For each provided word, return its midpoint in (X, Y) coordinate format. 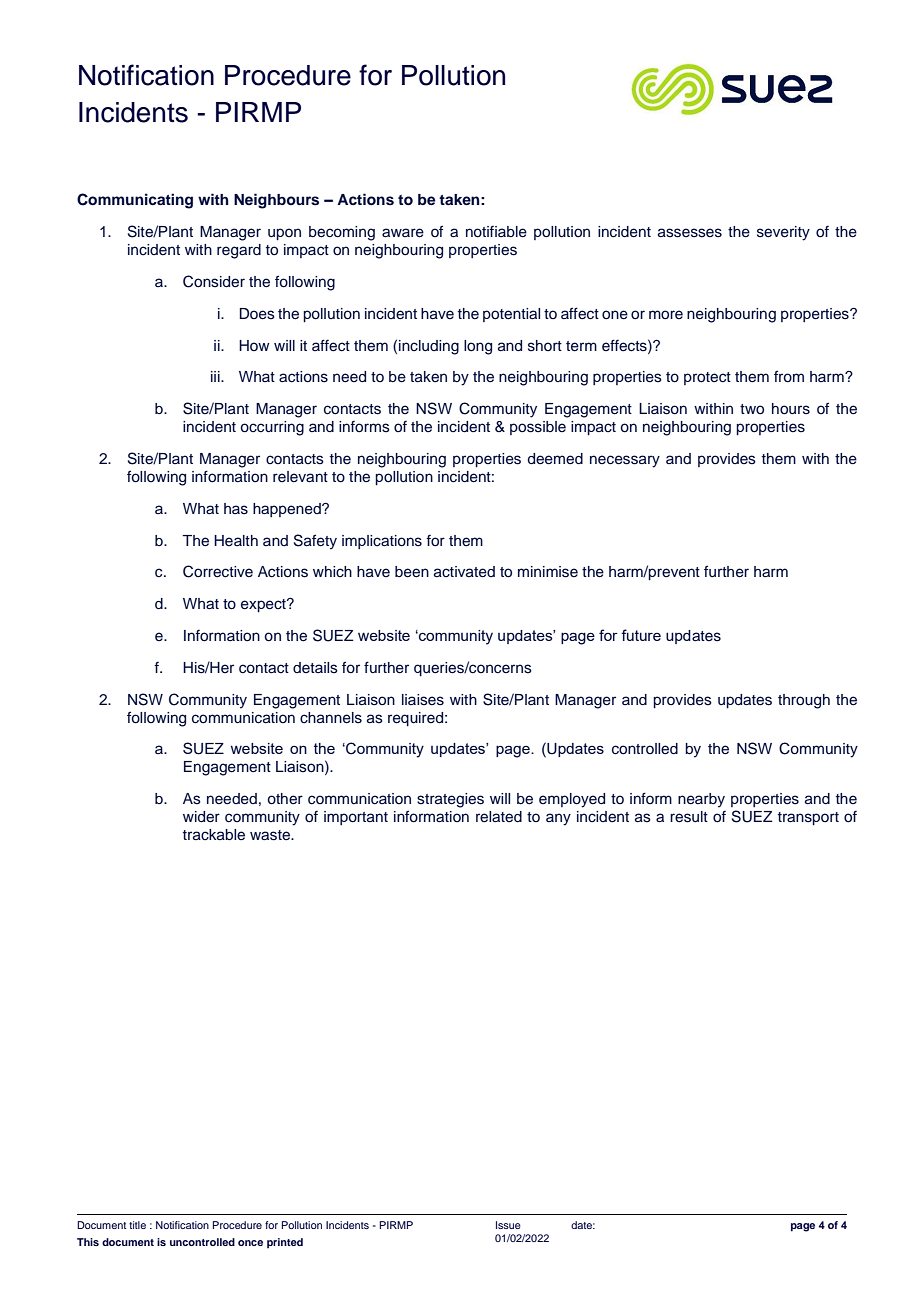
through (804, 701)
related (499, 817)
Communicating (135, 201)
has (236, 509)
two (752, 409)
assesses (690, 233)
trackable (214, 835)
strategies (450, 800)
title (137, 1225)
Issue (508, 1225)
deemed (555, 459)
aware (403, 233)
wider (201, 817)
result (689, 817)
